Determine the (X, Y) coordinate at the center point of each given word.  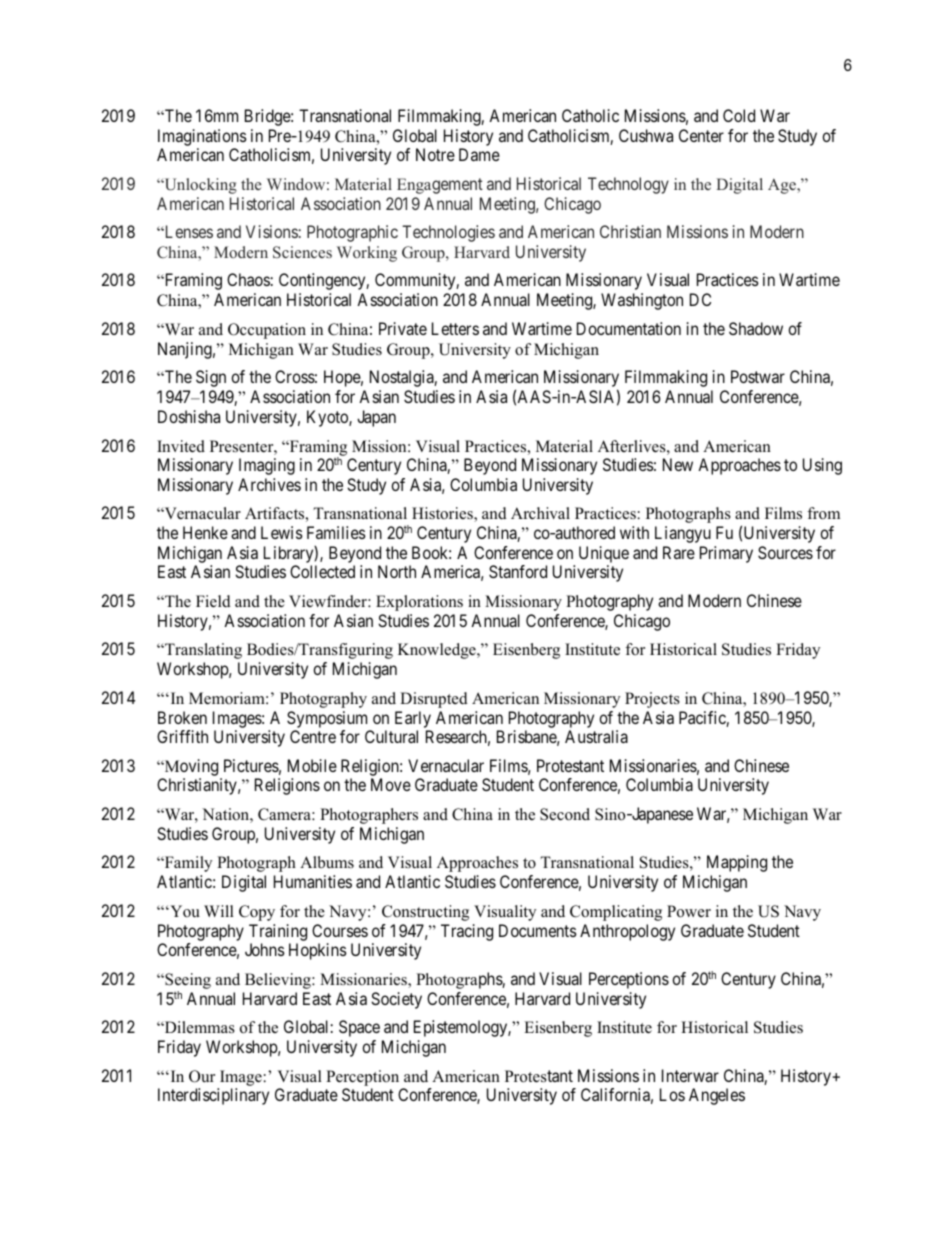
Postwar (758, 376)
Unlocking (199, 186)
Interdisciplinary (213, 1096)
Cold (739, 115)
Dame (479, 154)
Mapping (737, 863)
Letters (455, 328)
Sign (211, 378)
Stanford (518, 571)
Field (213, 601)
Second (565, 814)
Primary (726, 554)
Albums (327, 862)
